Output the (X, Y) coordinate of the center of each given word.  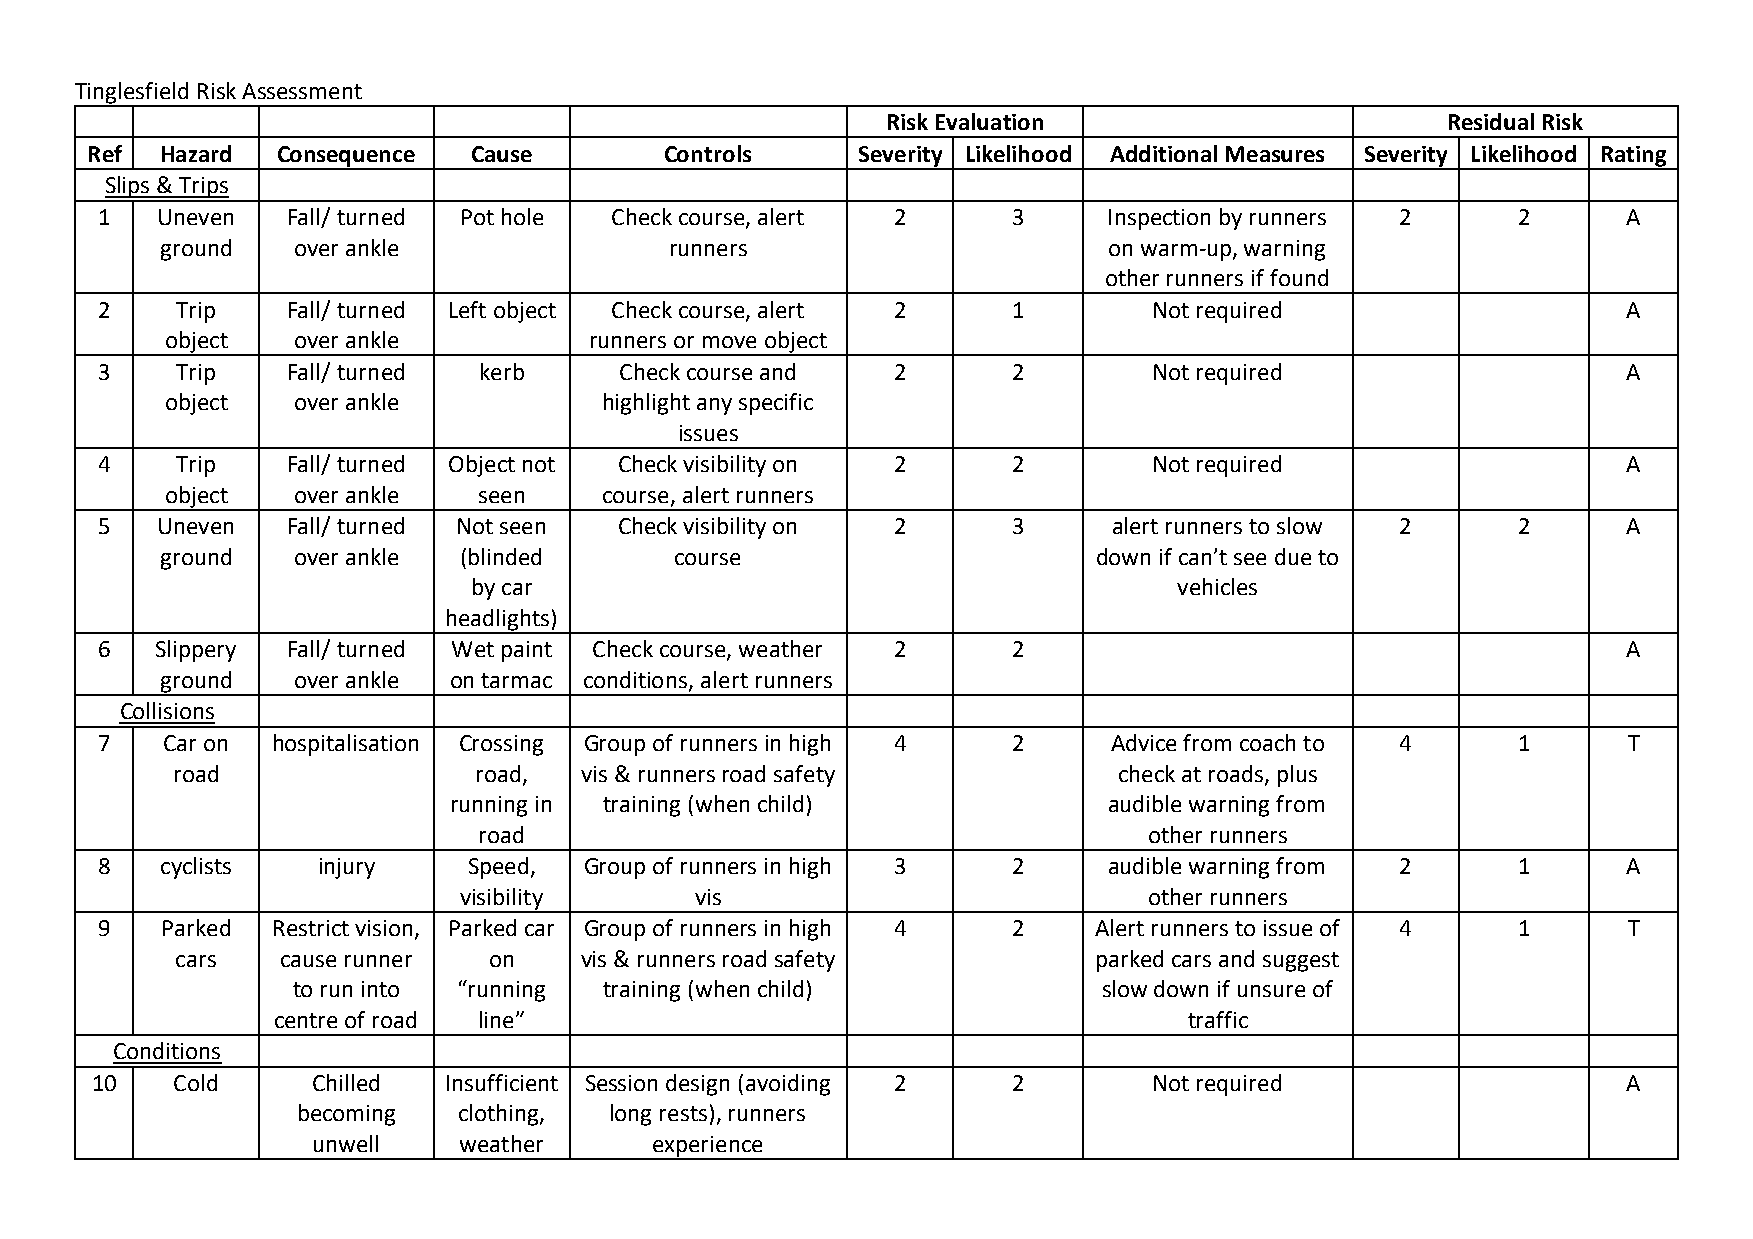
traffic (1218, 1019)
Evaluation (989, 121)
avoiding (788, 1085)
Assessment (302, 91)
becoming (347, 1115)
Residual (1491, 121)
